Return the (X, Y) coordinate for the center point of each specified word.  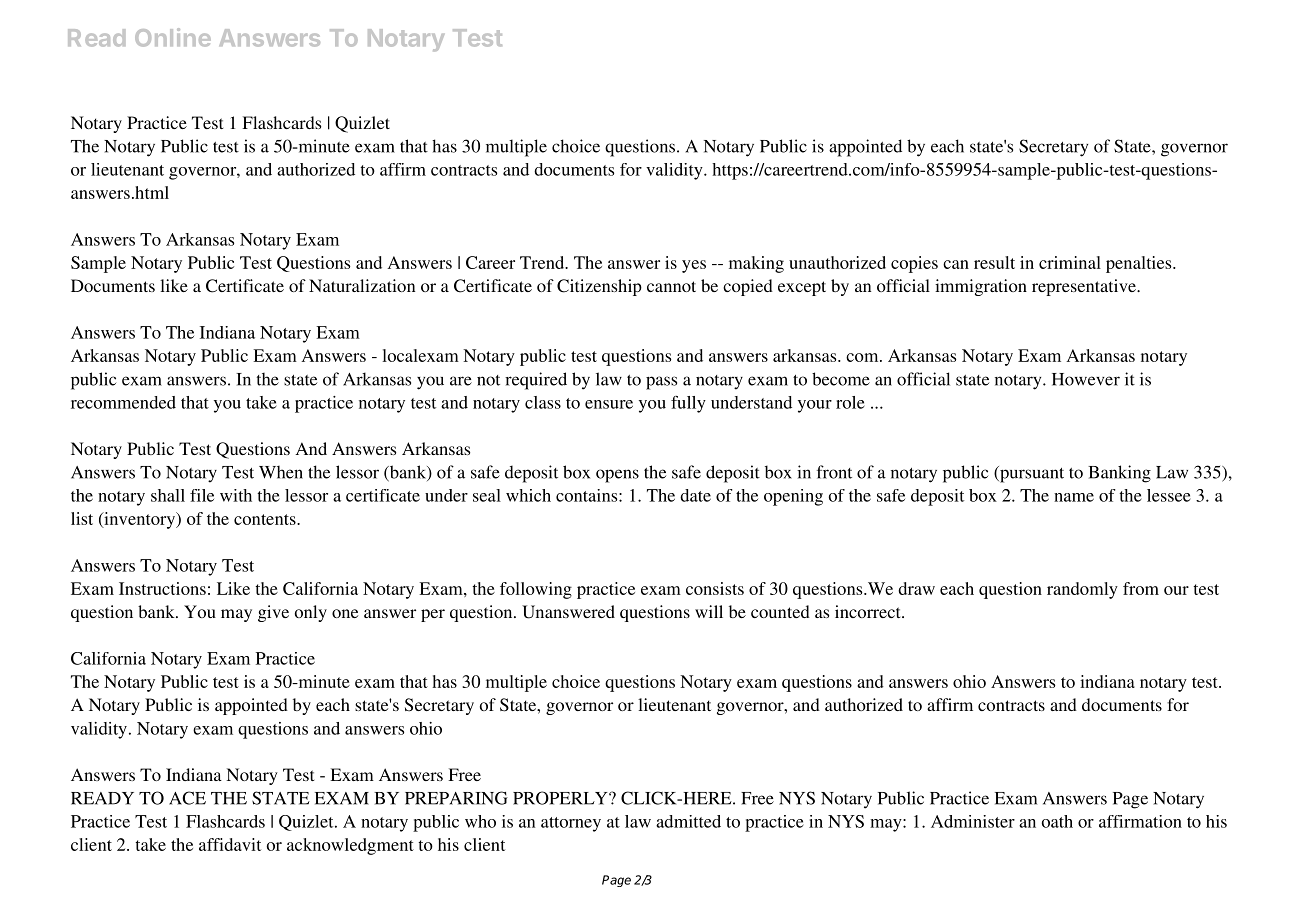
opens (617, 476)
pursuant (1031, 474)
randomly (1082, 590)
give (273, 613)
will (709, 611)
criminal (1070, 262)
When (281, 472)
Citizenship (599, 287)
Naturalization (362, 285)
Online (173, 37)
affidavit (230, 844)
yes (694, 266)
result (994, 262)
